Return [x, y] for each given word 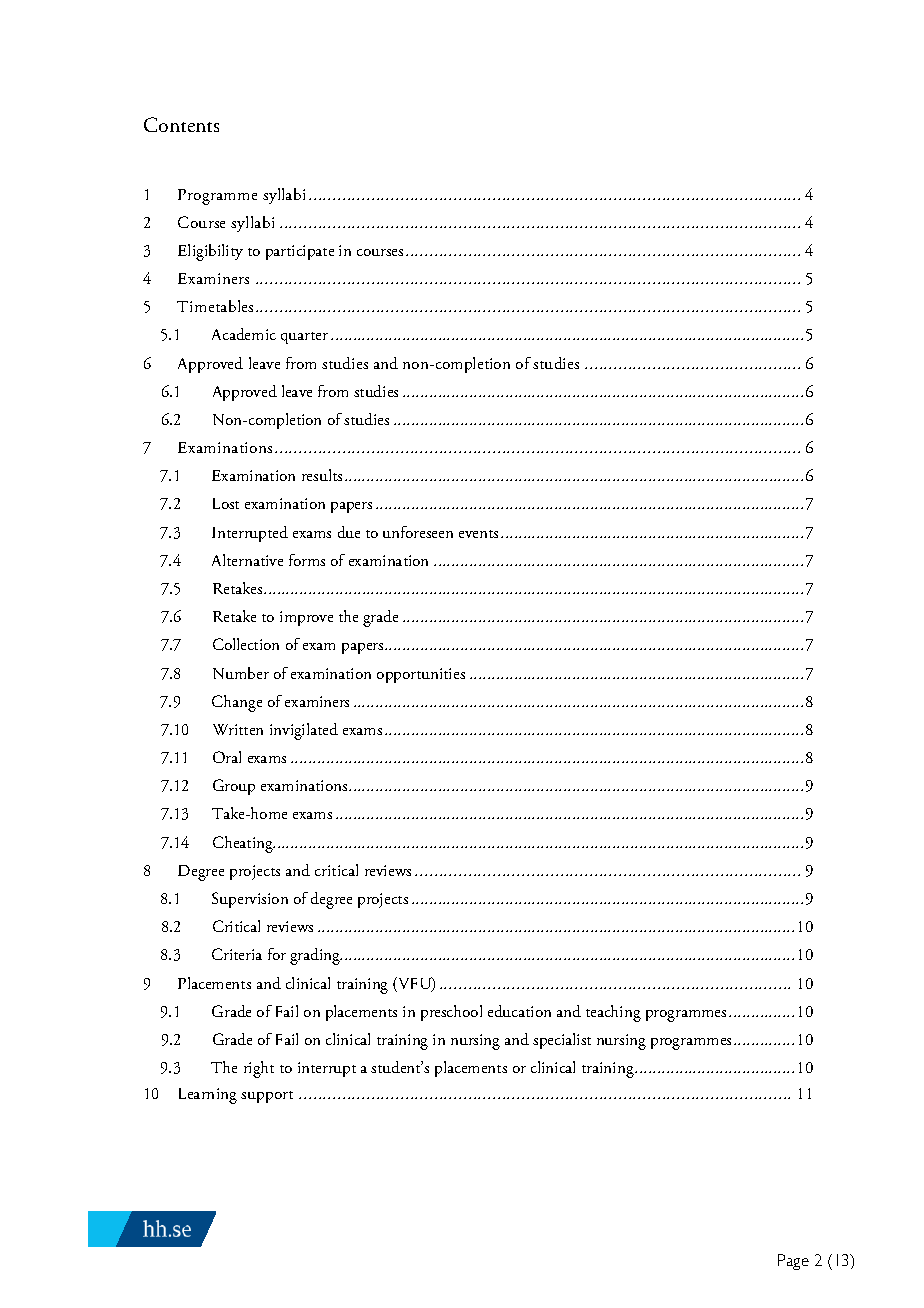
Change [237, 703]
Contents [181, 124]
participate [300, 252]
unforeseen [418, 532]
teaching [613, 1013]
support [267, 1097]
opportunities [421, 675]
